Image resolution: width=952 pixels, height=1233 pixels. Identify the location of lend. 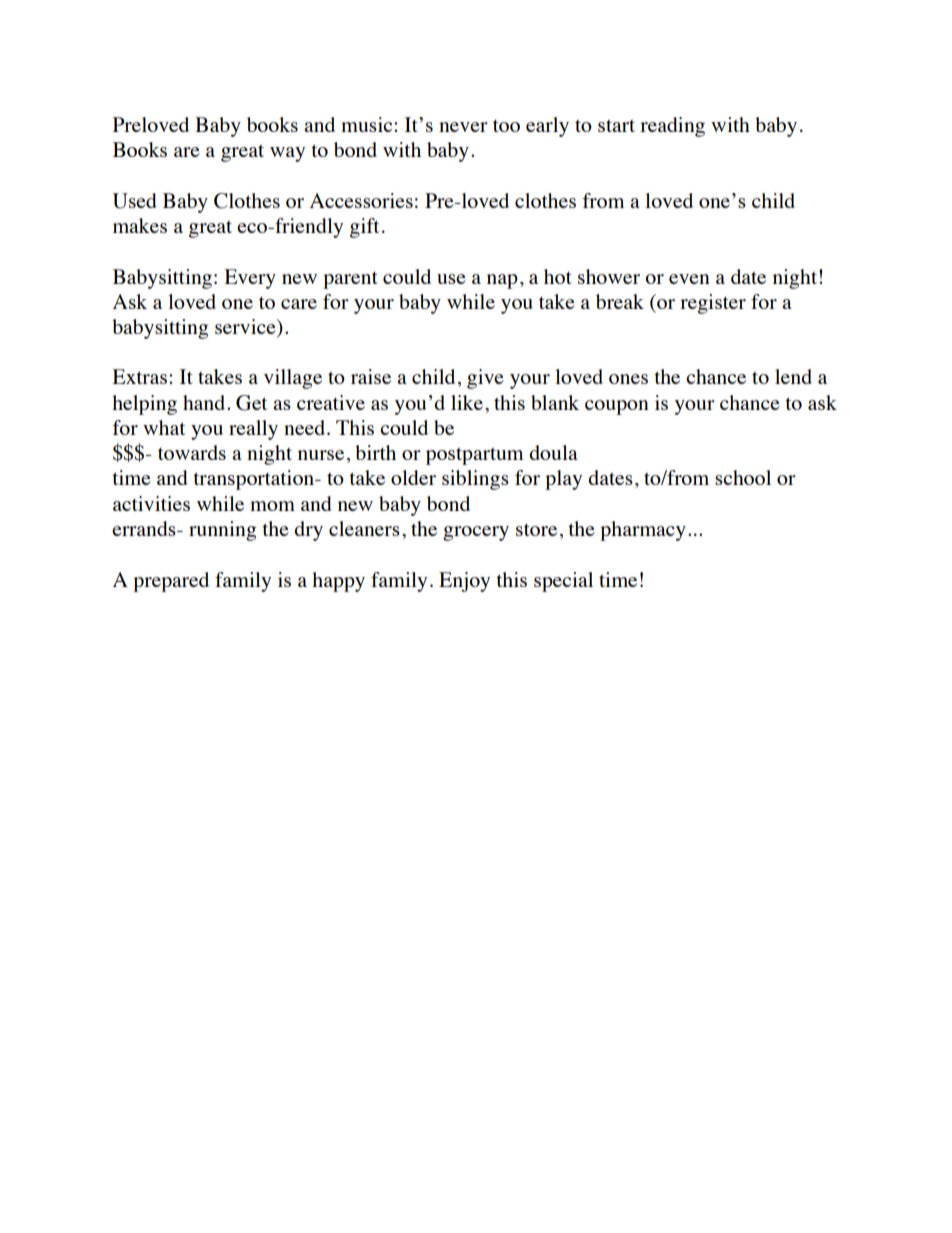
(793, 376).
